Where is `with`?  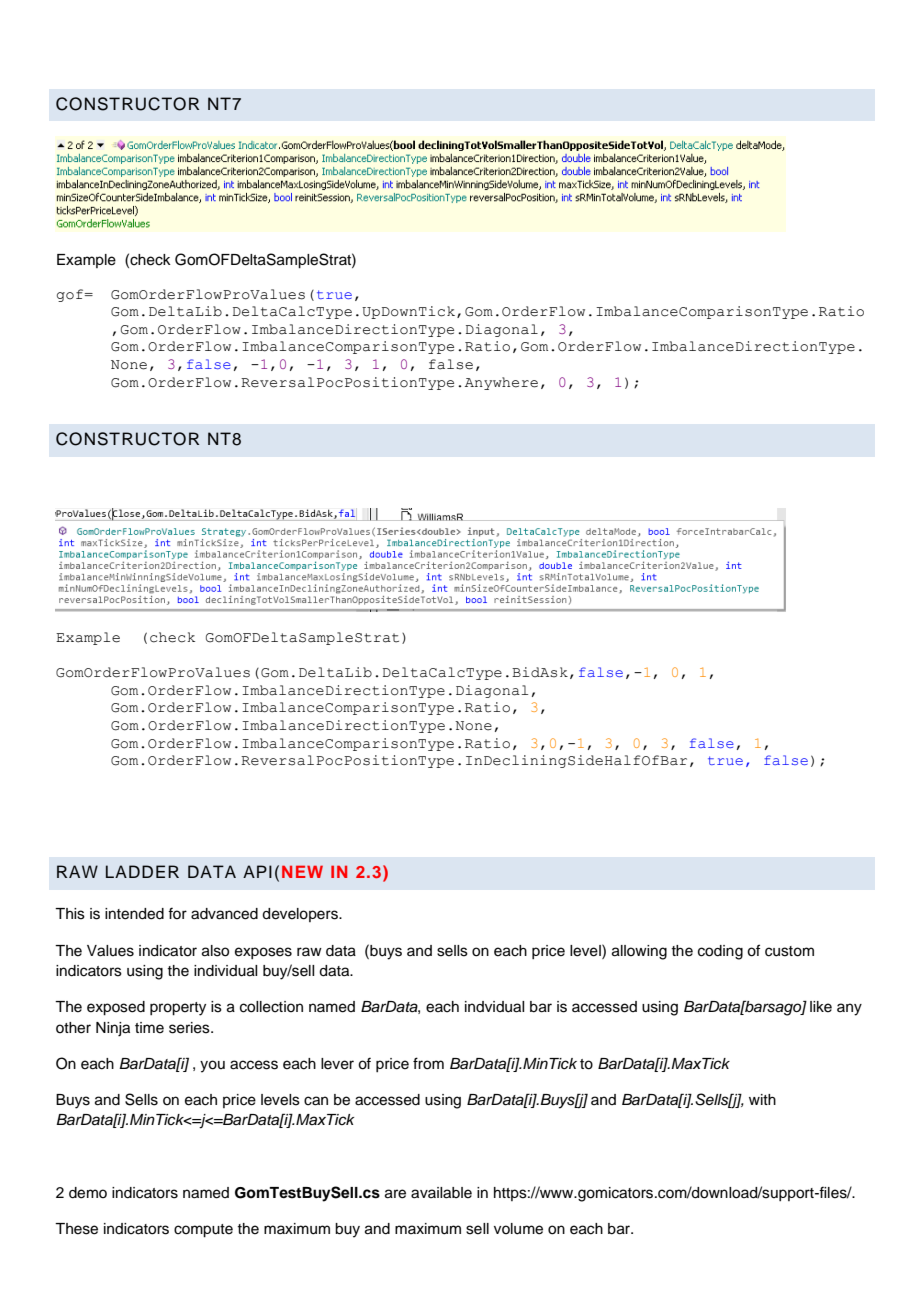 with is located at coordinates (762, 1099).
